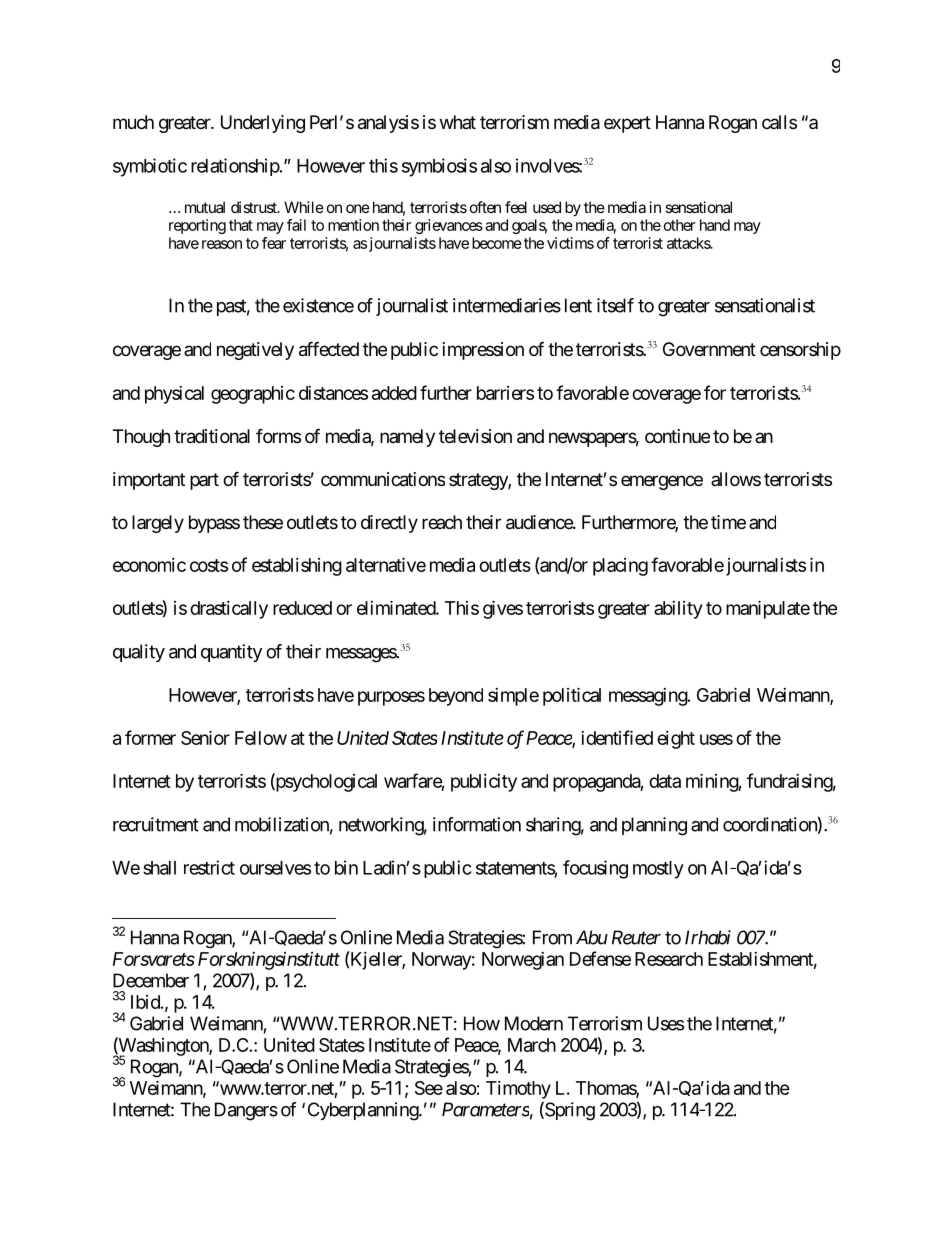 This screenshot has height=1233, width=952. What do you see at coordinates (678, 610) in the screenshot?
I see `ability` at bounding box center [678, 610].
